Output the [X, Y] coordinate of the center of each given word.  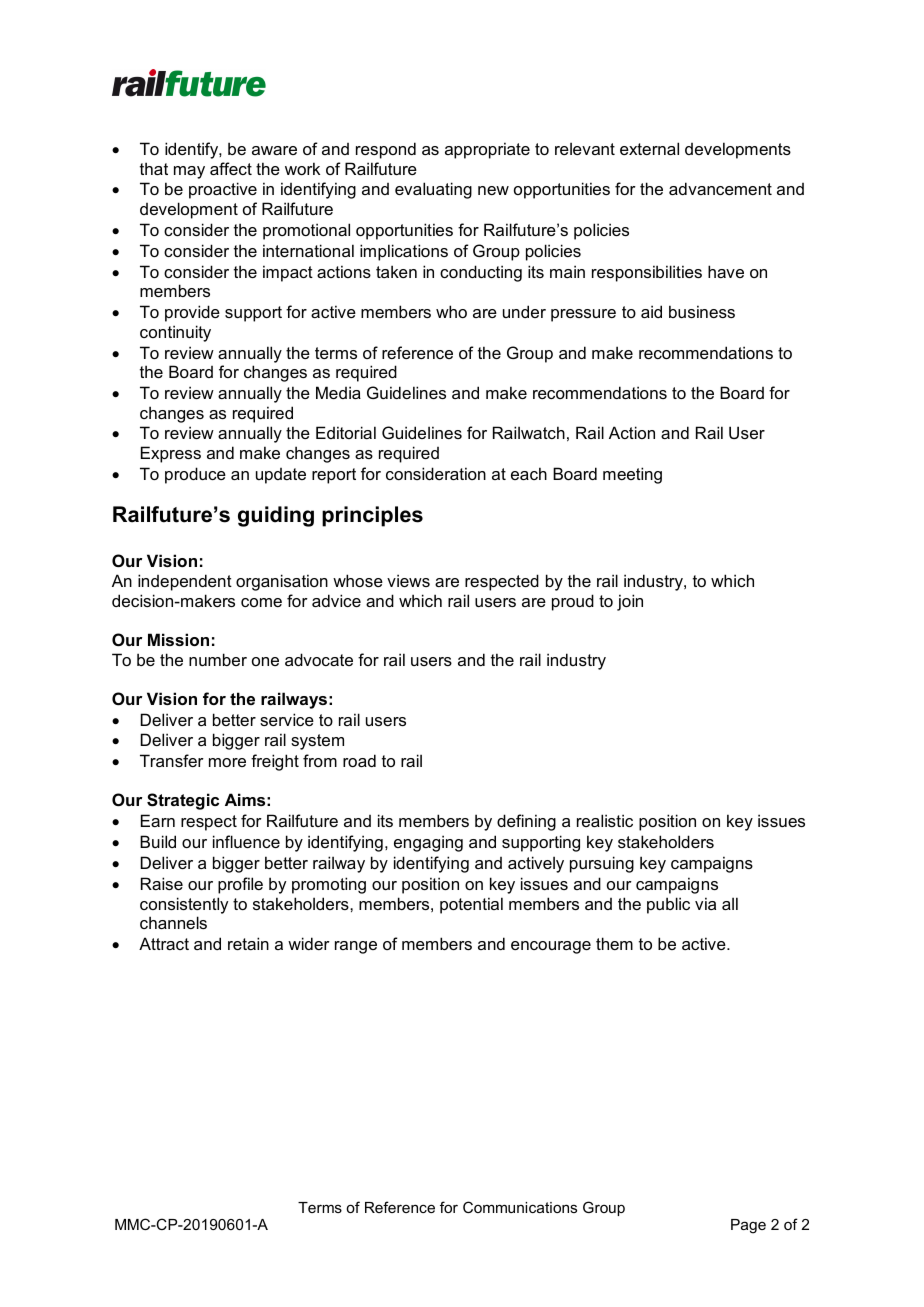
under [524, 311]
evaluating [433, 190]
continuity [175, 333]
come [261, 602]
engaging [428, 843]
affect [231, 168]
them [614, 943]
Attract [164, 943]
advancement [720, 188]
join [630, 602]
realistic [605, 820]
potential [471, 905]
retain [248, 943]
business [702, 311]
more [227, 762]
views [408, 580]
